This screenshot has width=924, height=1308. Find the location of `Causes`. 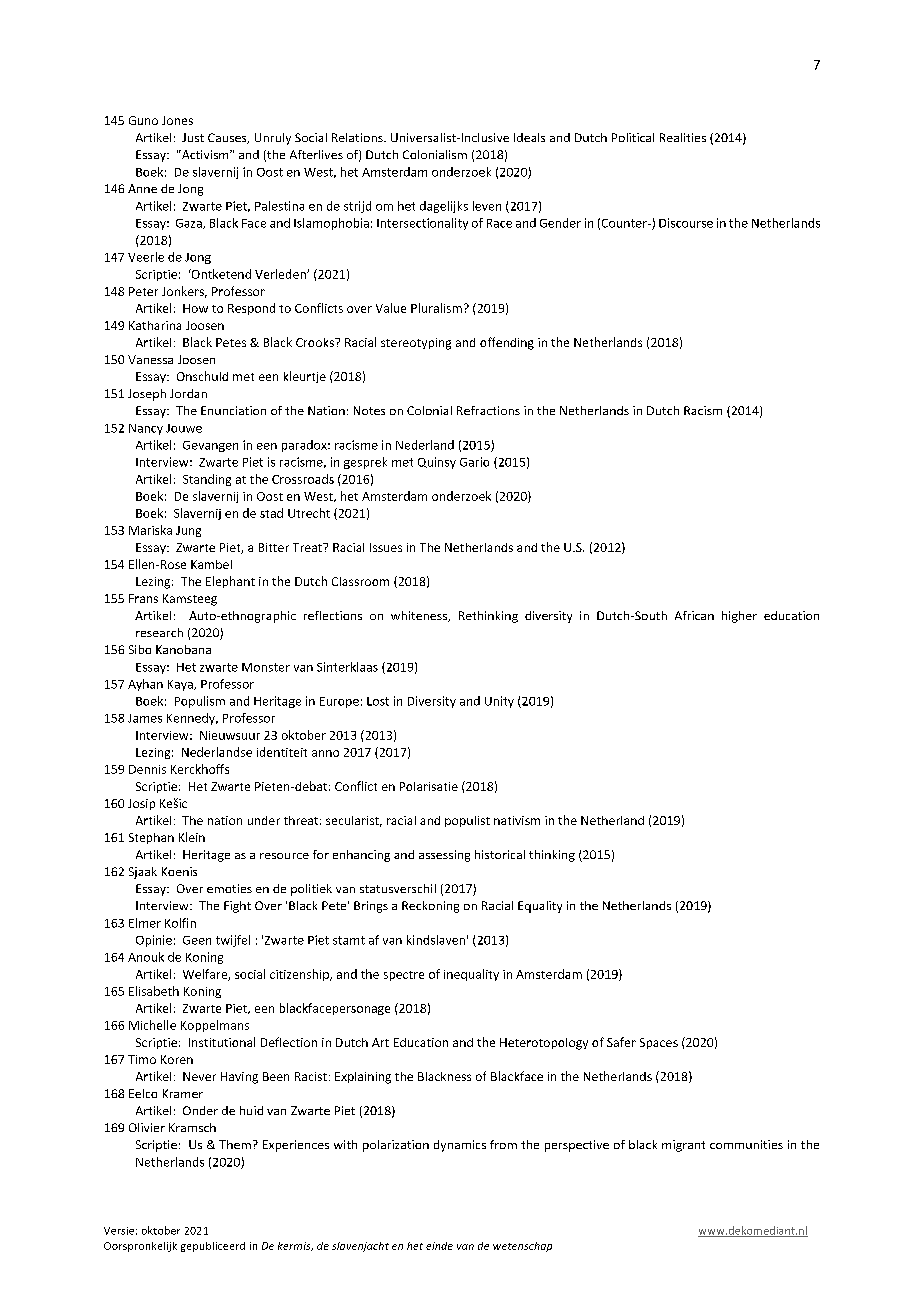

Causes is located at coordinates (228, 138).
